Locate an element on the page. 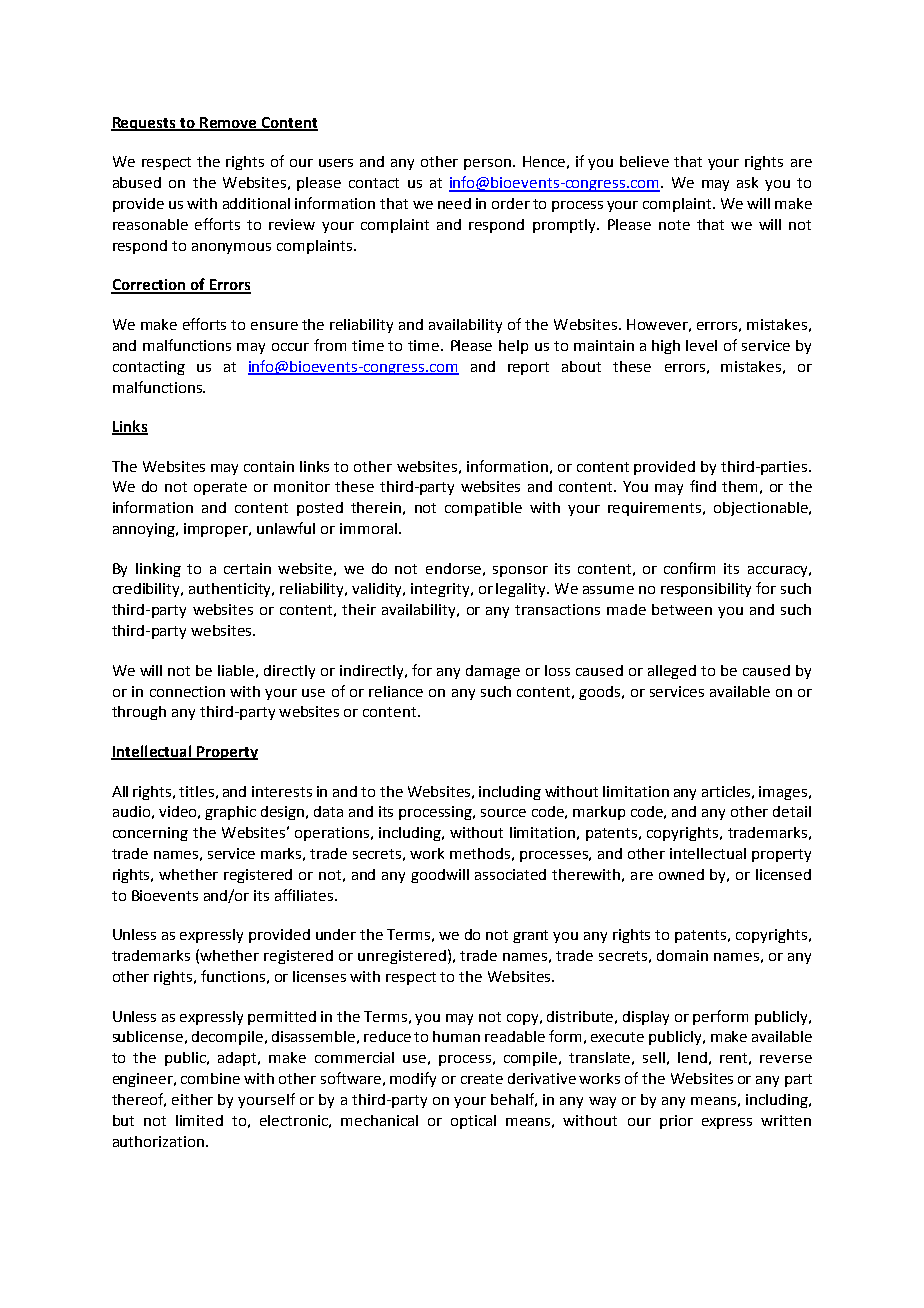 Image resolution: width=924 pixels, height=1308 pixels. confirm is located at coordinates (689, 568).
